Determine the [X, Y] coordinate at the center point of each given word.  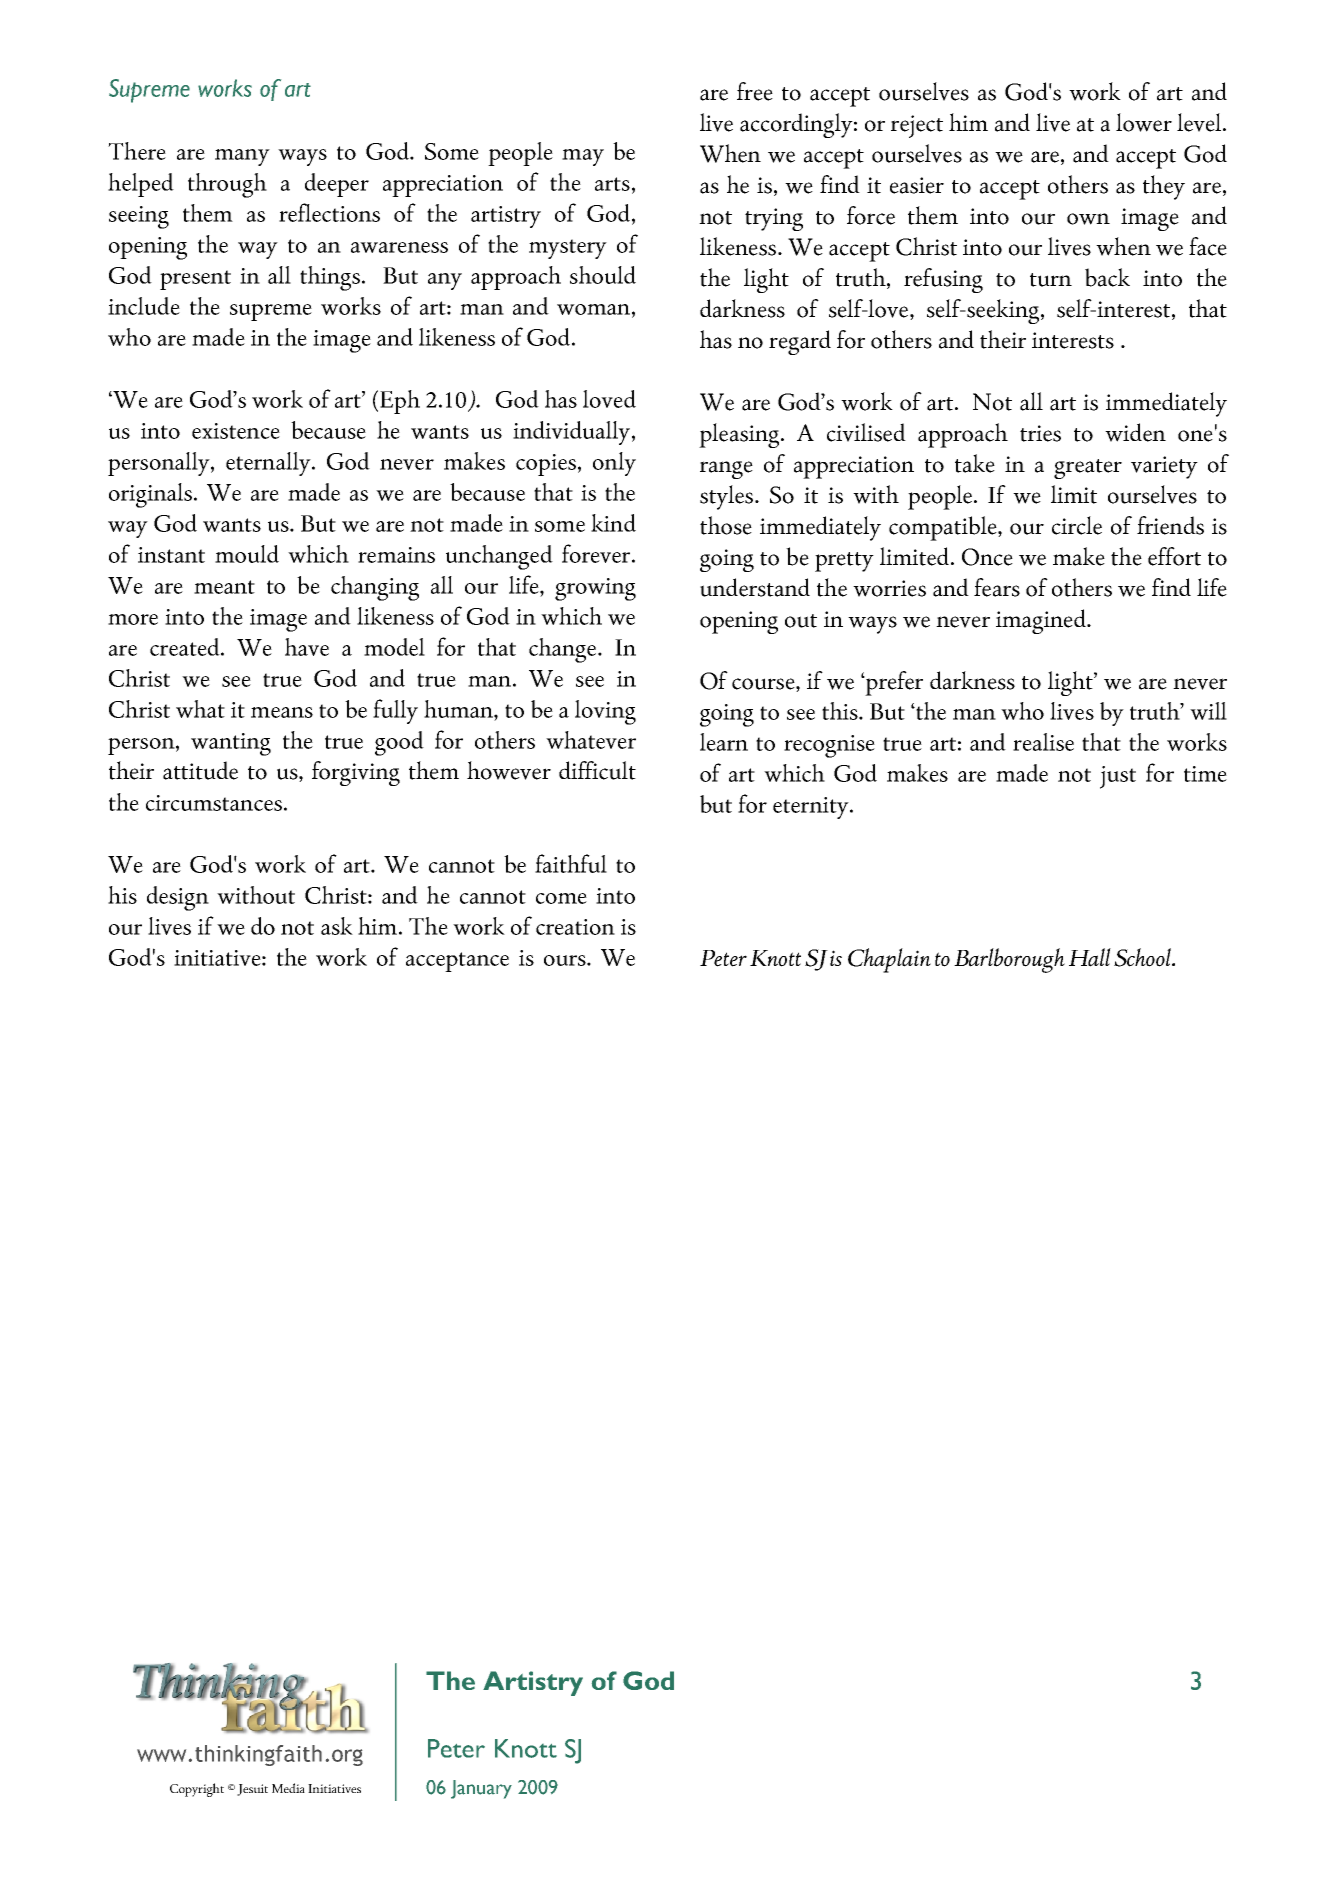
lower [1144, 122]
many [242, 157]
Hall [1090, 957]
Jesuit [252, 1790]
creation [575, 927]
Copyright [197, 1790]
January [481, 1789]
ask [337, 926]
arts [612, 184]
